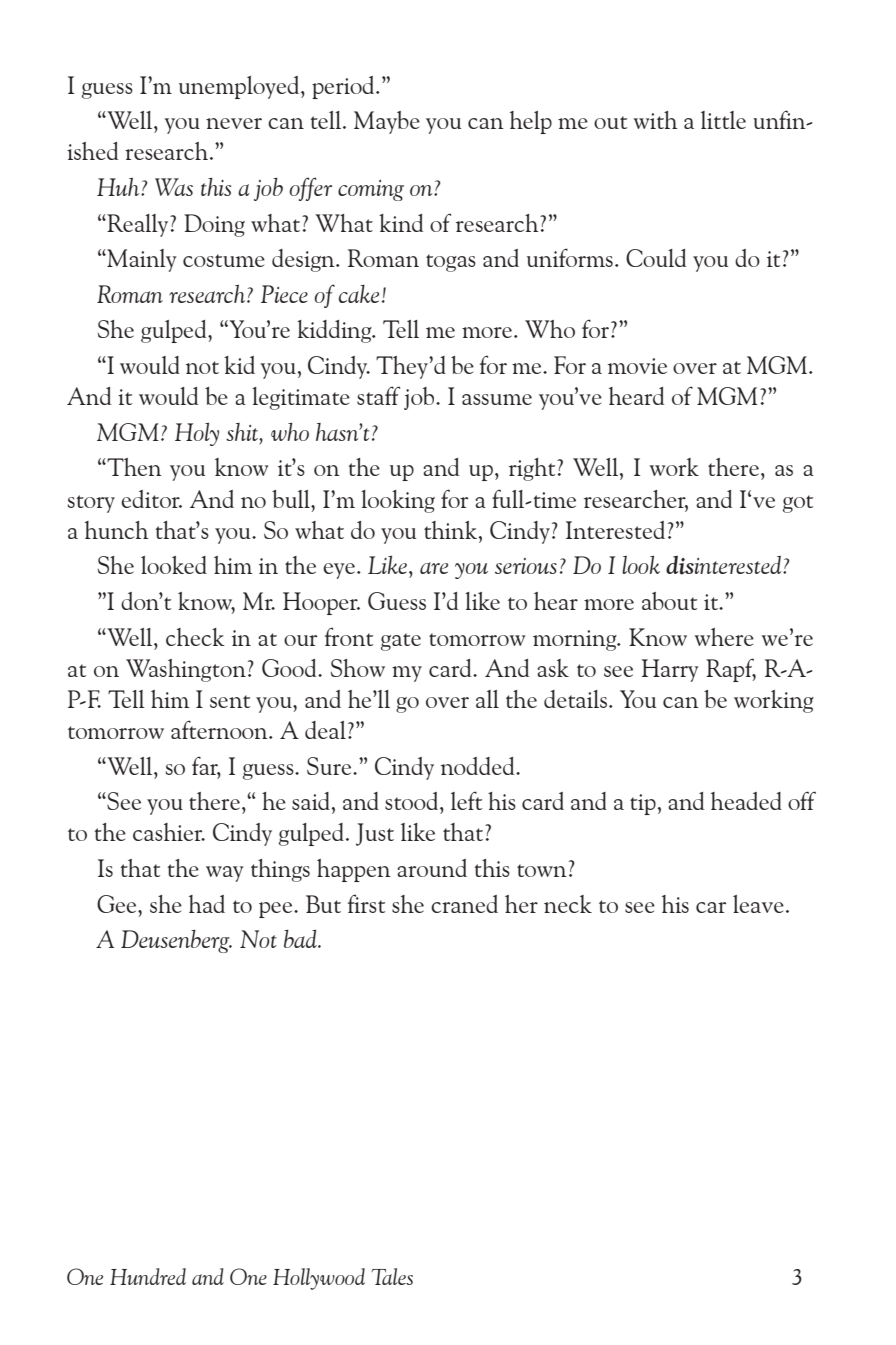  What do you see at coordinates (224, 874) in the screenshot?
I see `way` at bounding box center [224, 874].
